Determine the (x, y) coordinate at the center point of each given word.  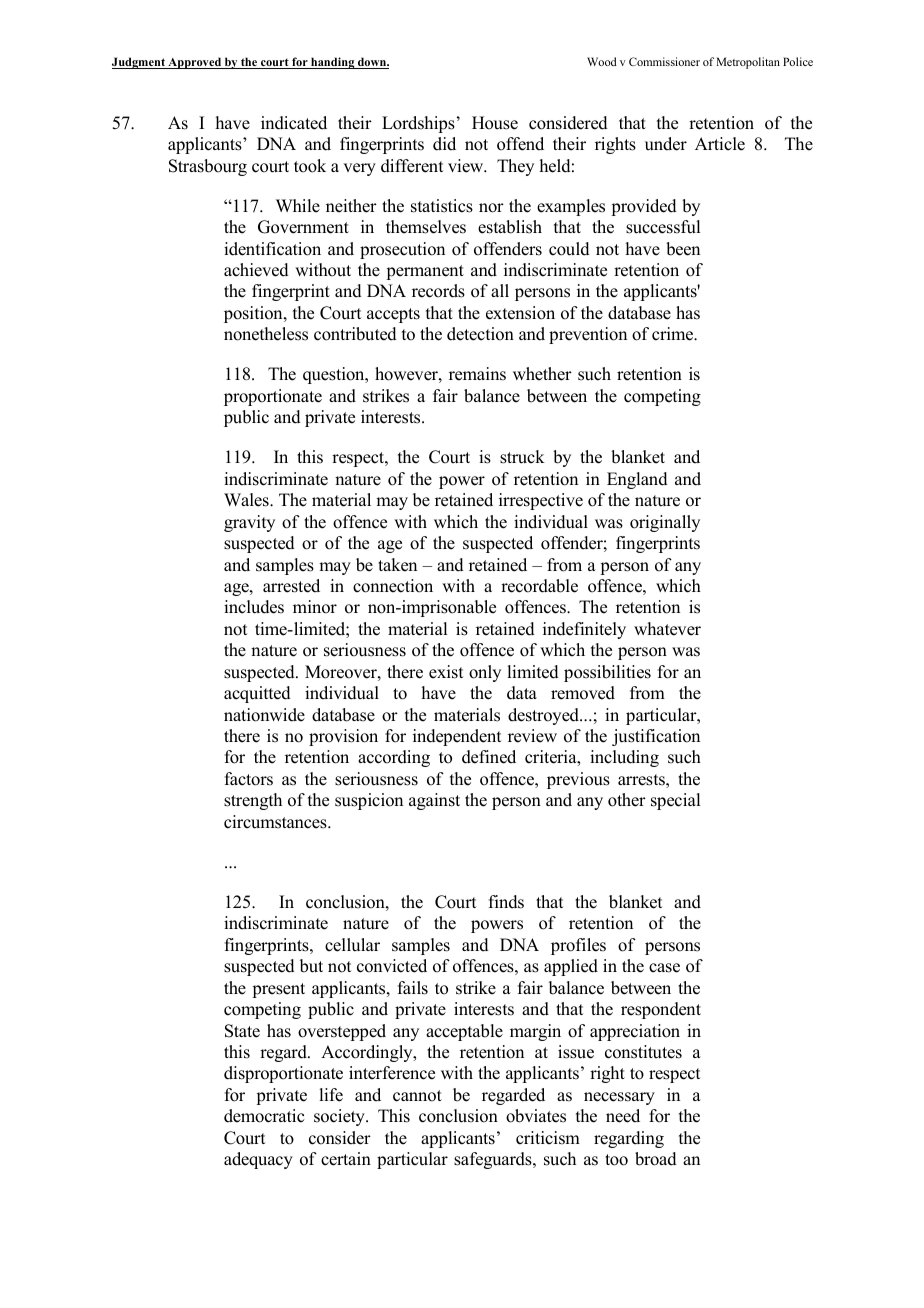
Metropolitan (748, 63)
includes (254, 607)
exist (446, 672)
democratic (264, 1116)
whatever (667, 629)
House (495, 123)
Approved (195, 63)
